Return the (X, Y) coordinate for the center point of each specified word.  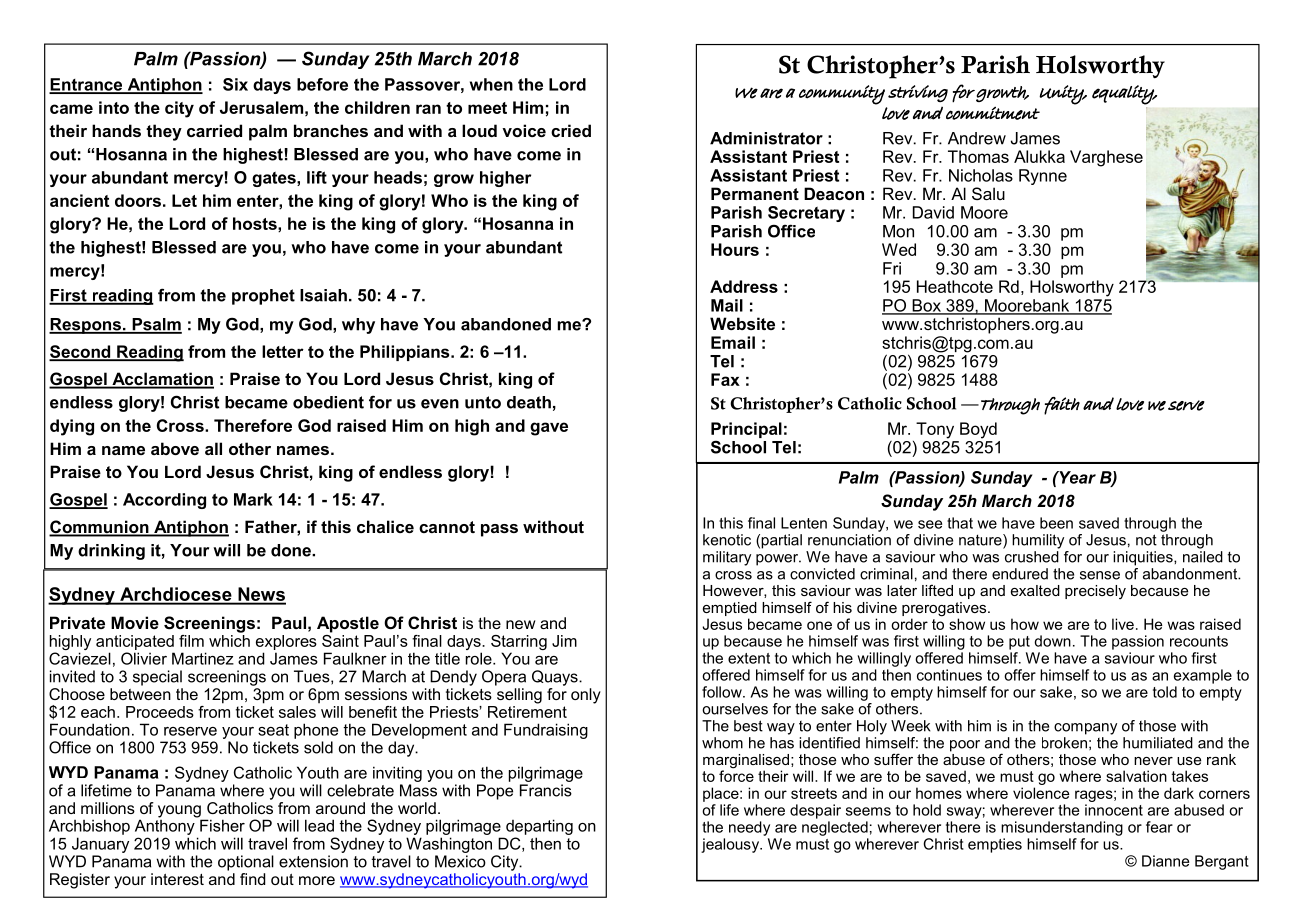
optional (246, 863)
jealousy (731, 845)
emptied (730, 609)
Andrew (977, 138)
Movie (135, 622)
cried (571, 130)
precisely (1095, 592)
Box (926, 306)
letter (283, 351)
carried (214, 130)
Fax (725, 379)
